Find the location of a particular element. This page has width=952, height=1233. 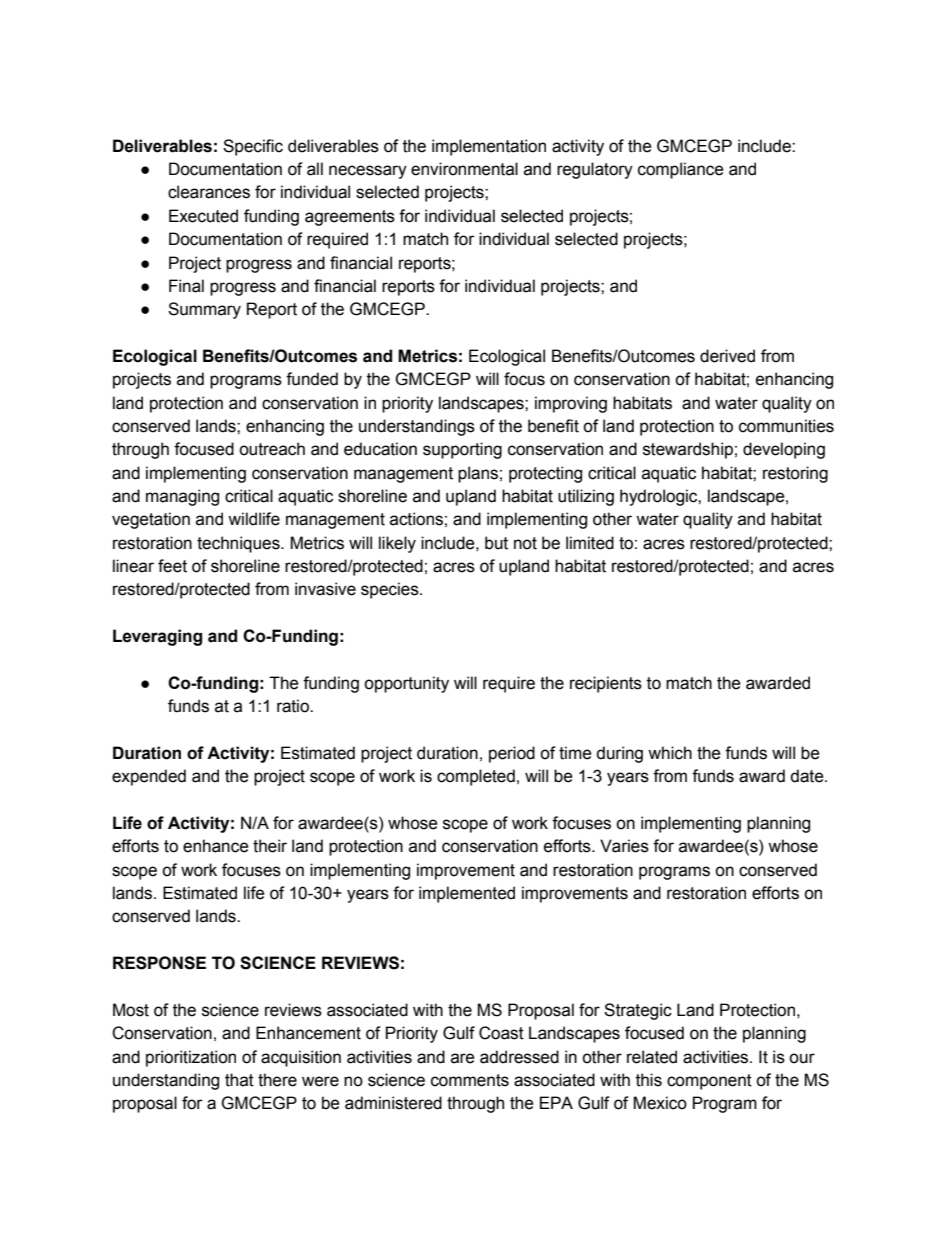

recipients is located at coordinates (606, 684).
